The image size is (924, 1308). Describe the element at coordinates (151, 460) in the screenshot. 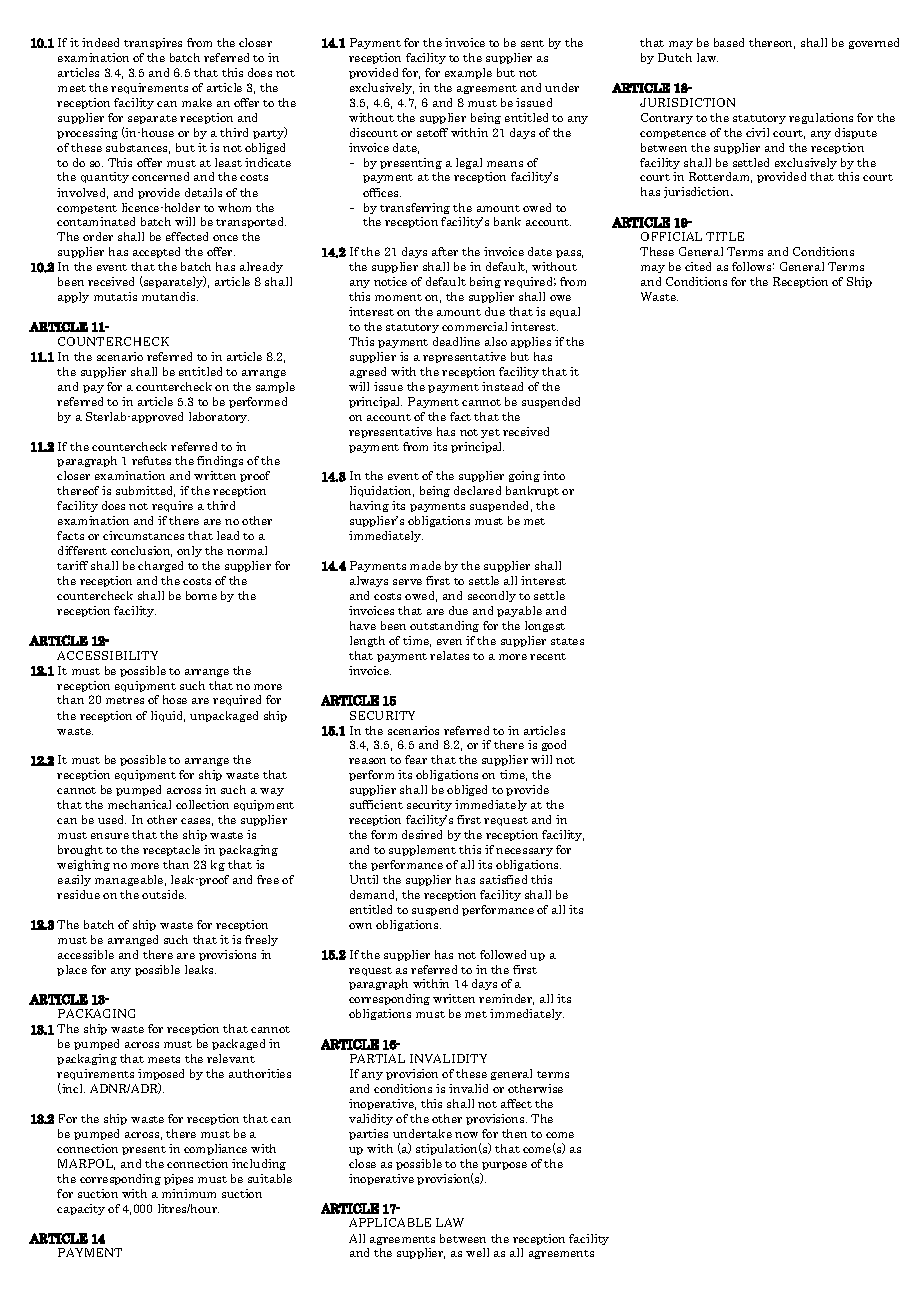

I see `refutes` at that location.
